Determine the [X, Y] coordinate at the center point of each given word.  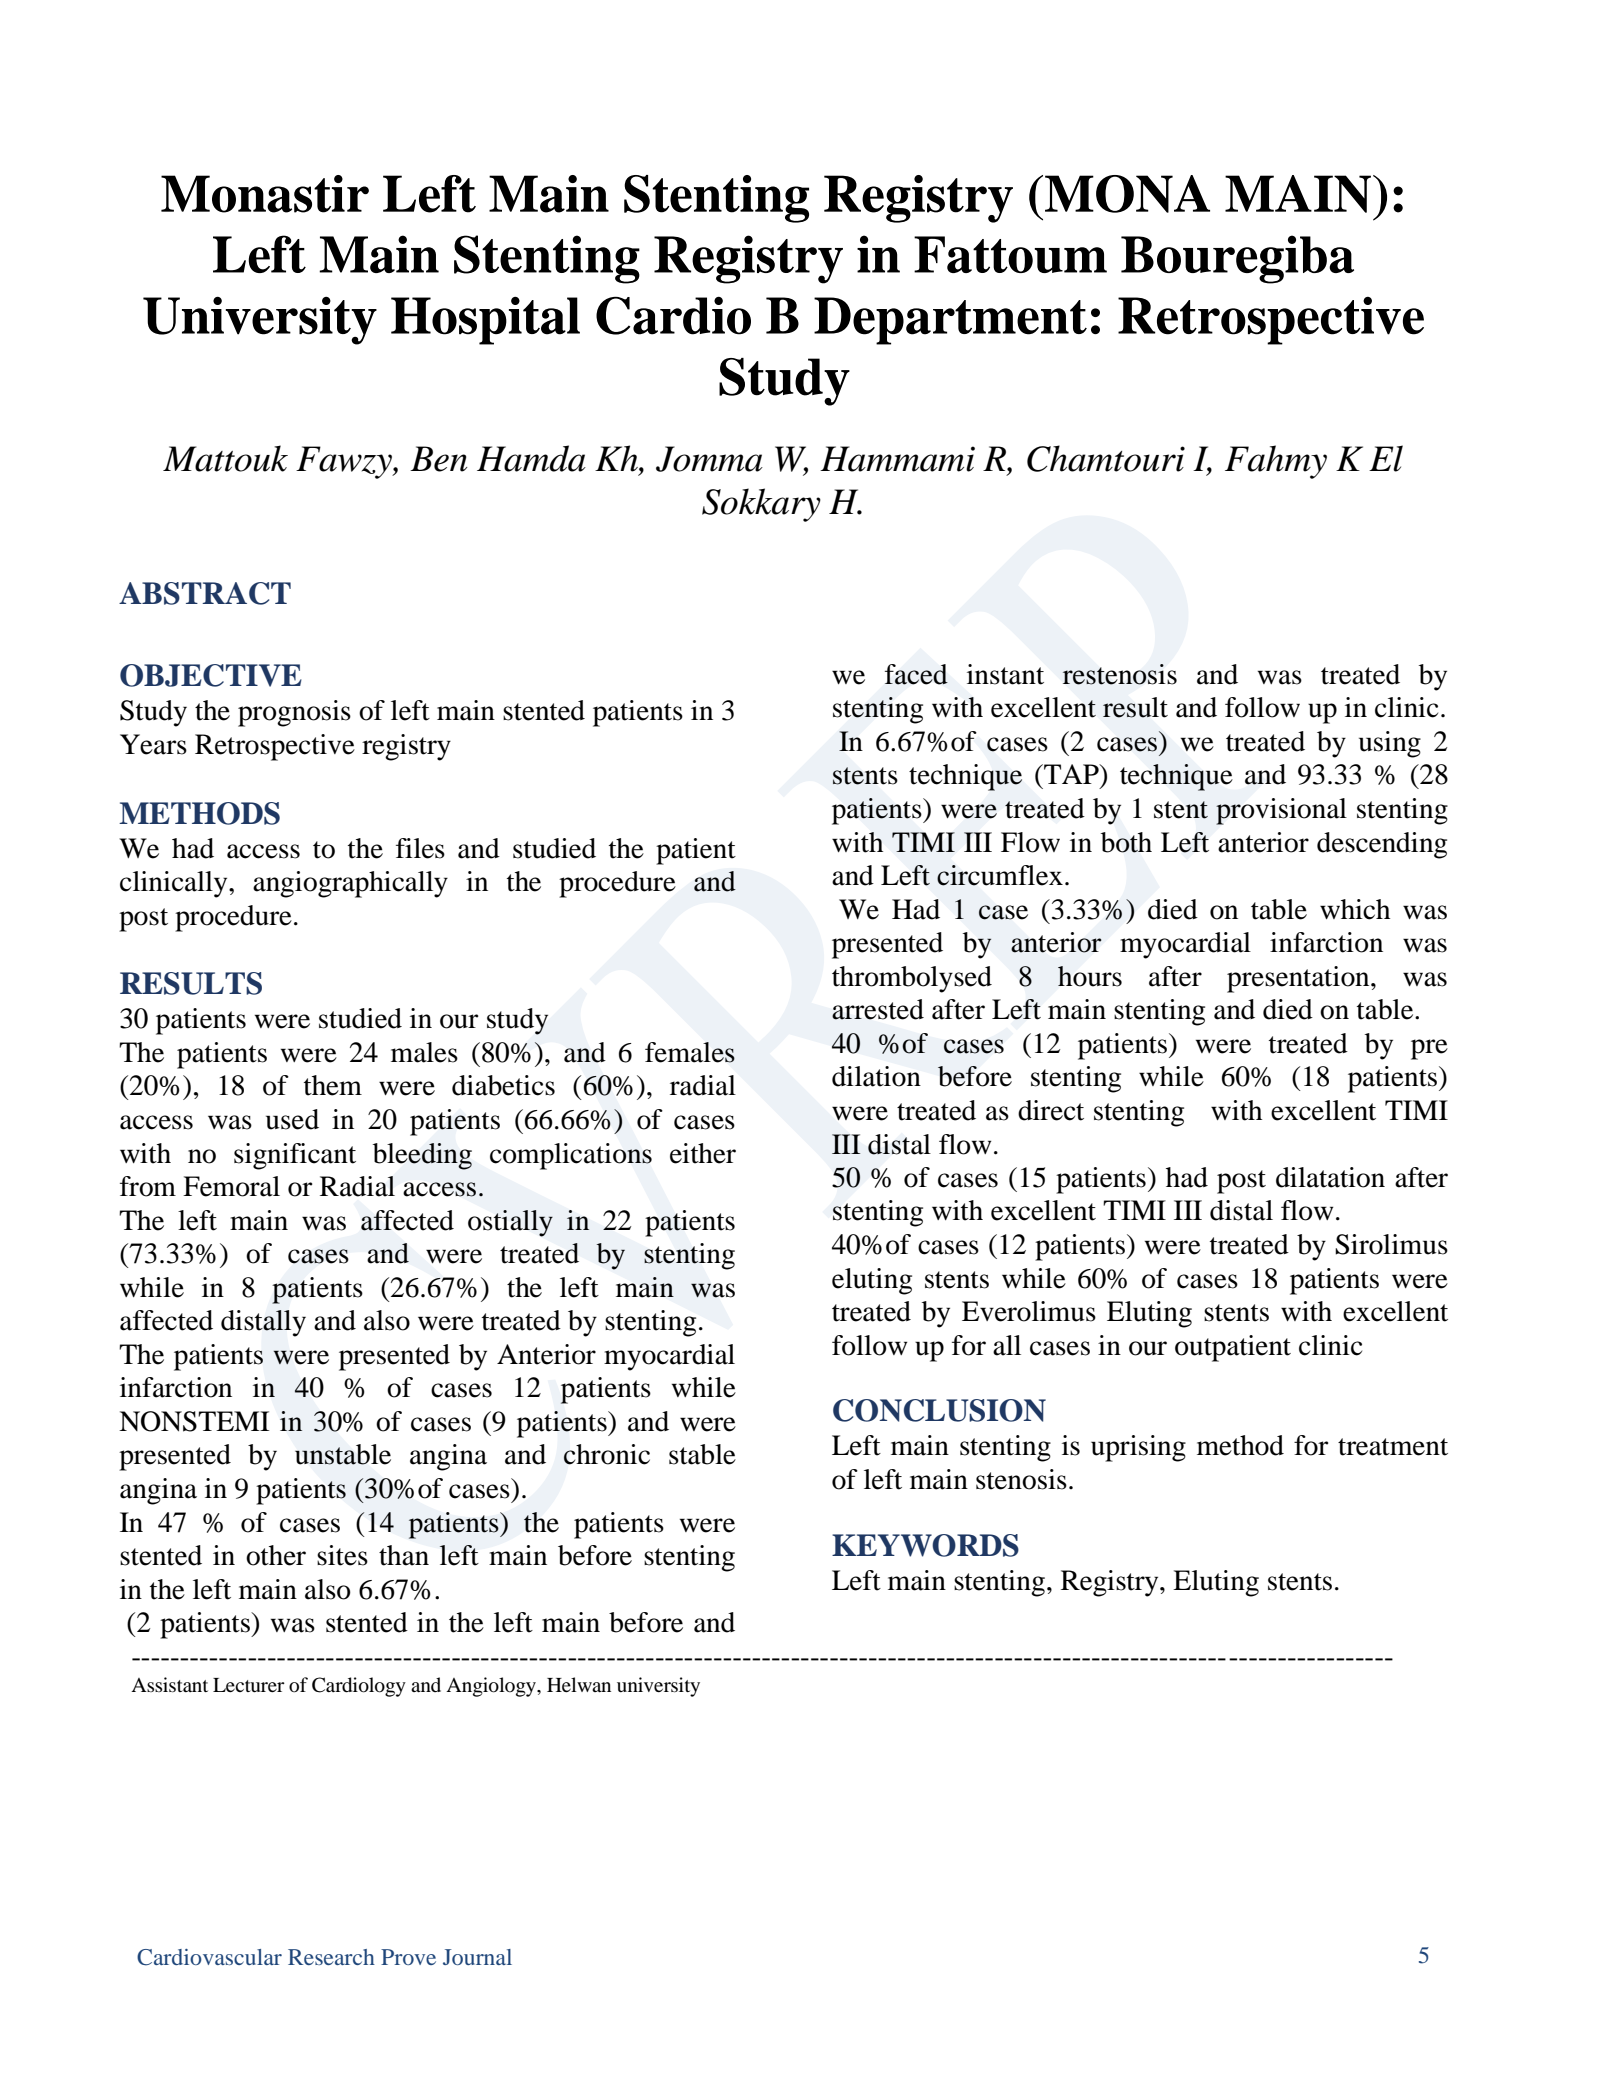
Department [950, 321]
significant [295, 1156]
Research [331, 1957]
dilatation [1330, 1177]
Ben [438, 459]
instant [1005, 674]
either [703, 1153]
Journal [477, 1957]
